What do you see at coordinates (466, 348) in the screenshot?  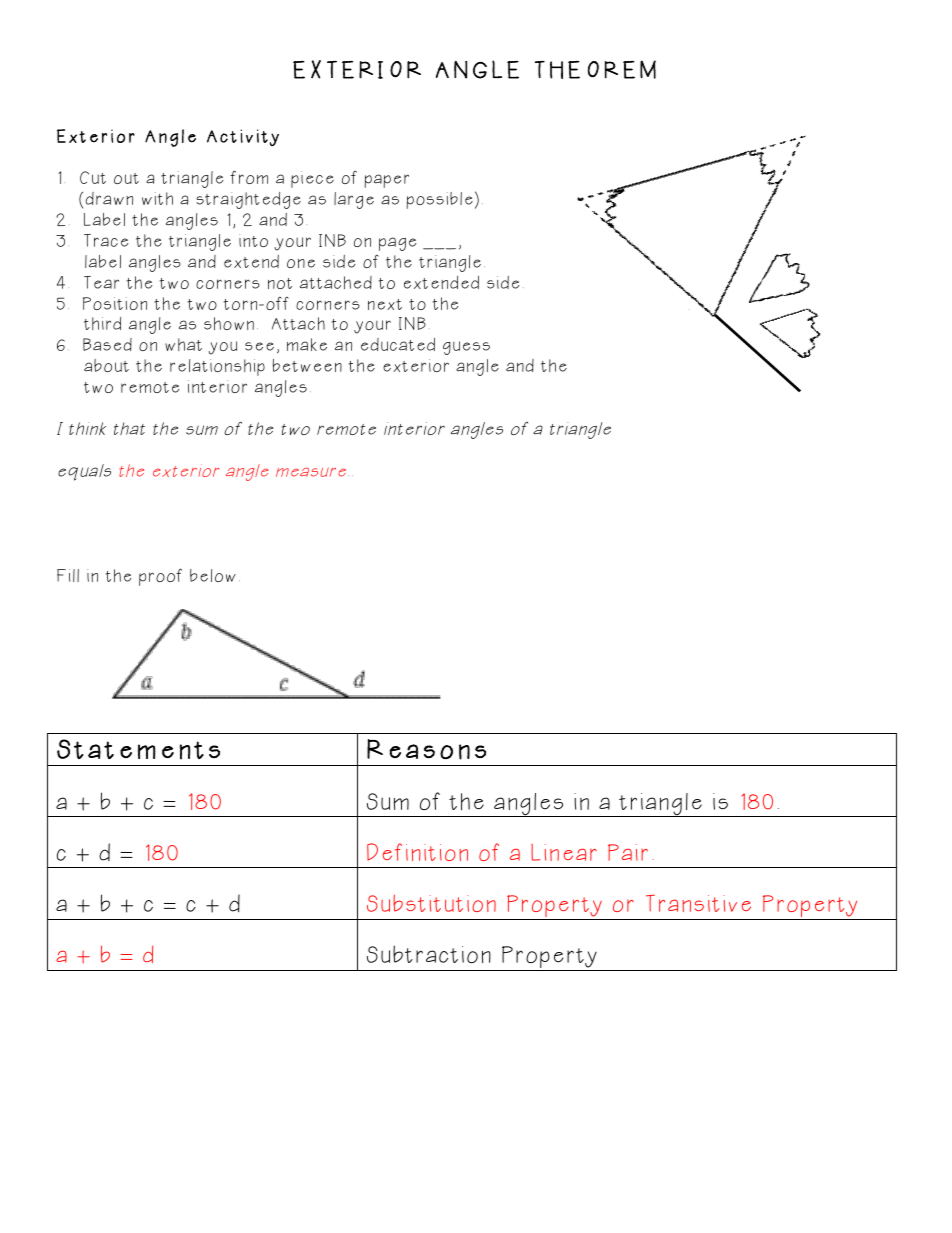 I see `guess` at bounding box center [466, 348].
